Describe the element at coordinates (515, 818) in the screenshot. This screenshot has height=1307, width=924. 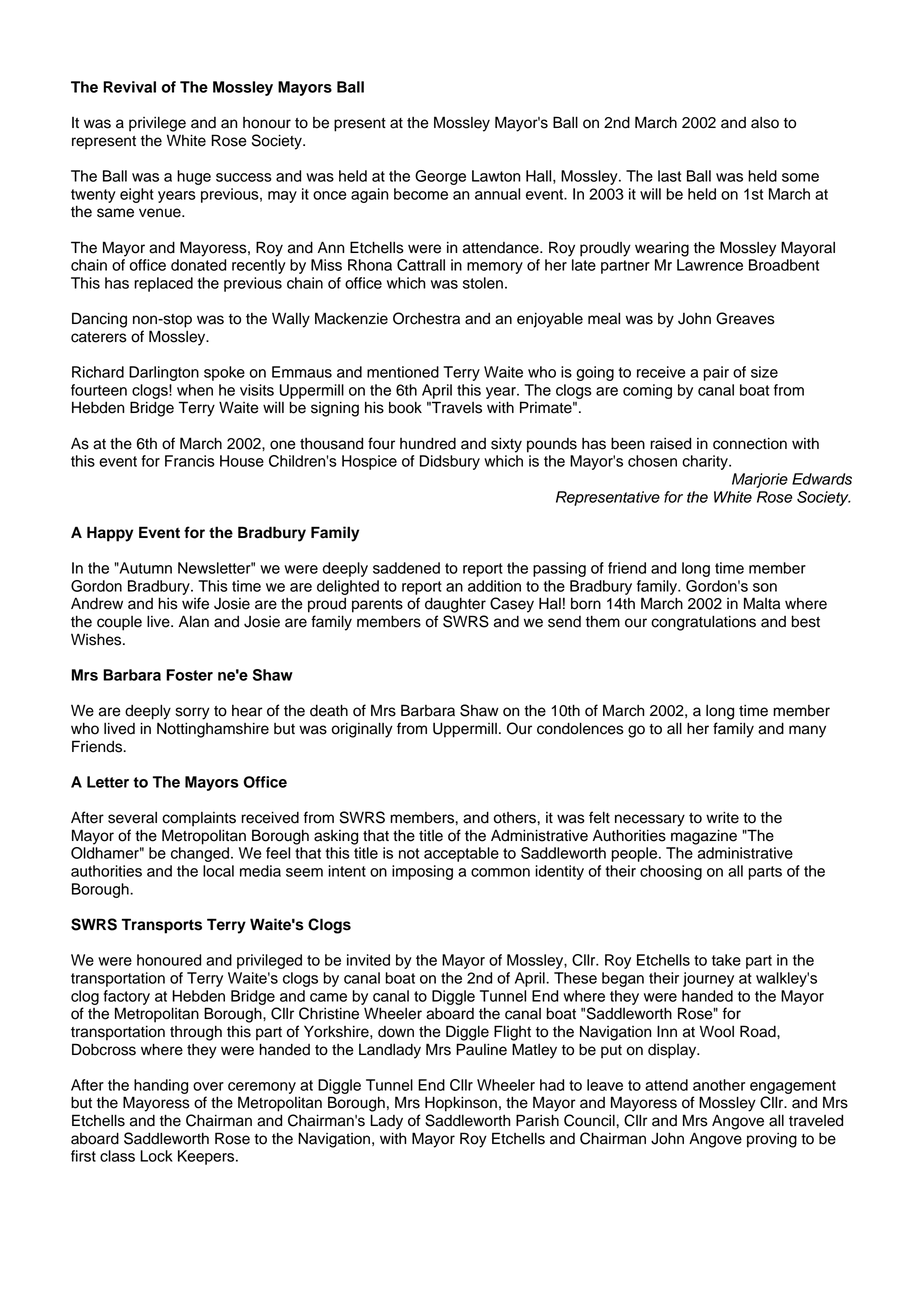
I see `others` at that location.
